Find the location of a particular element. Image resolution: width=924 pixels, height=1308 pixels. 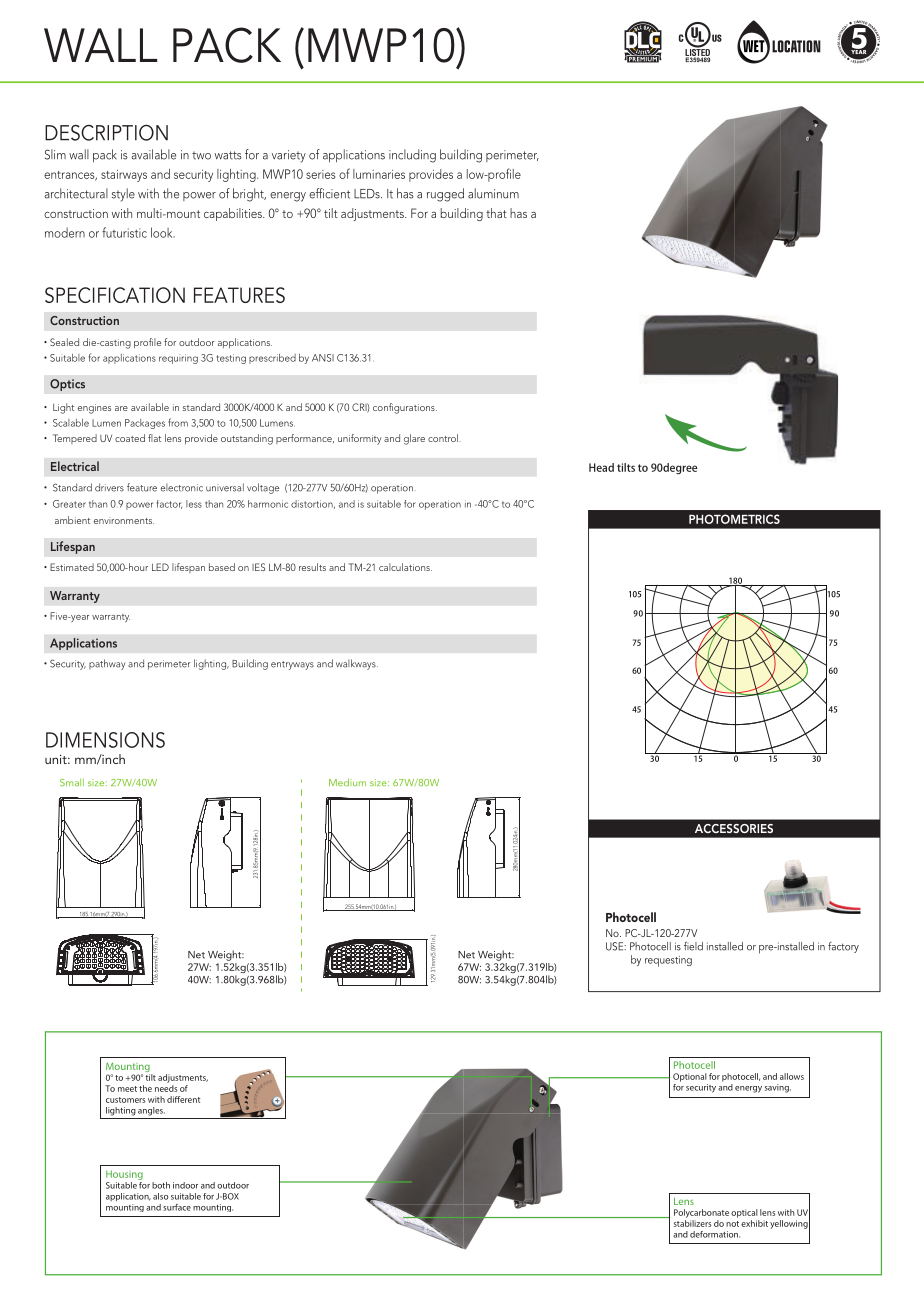

glare is located at coordinates (414, 439).
